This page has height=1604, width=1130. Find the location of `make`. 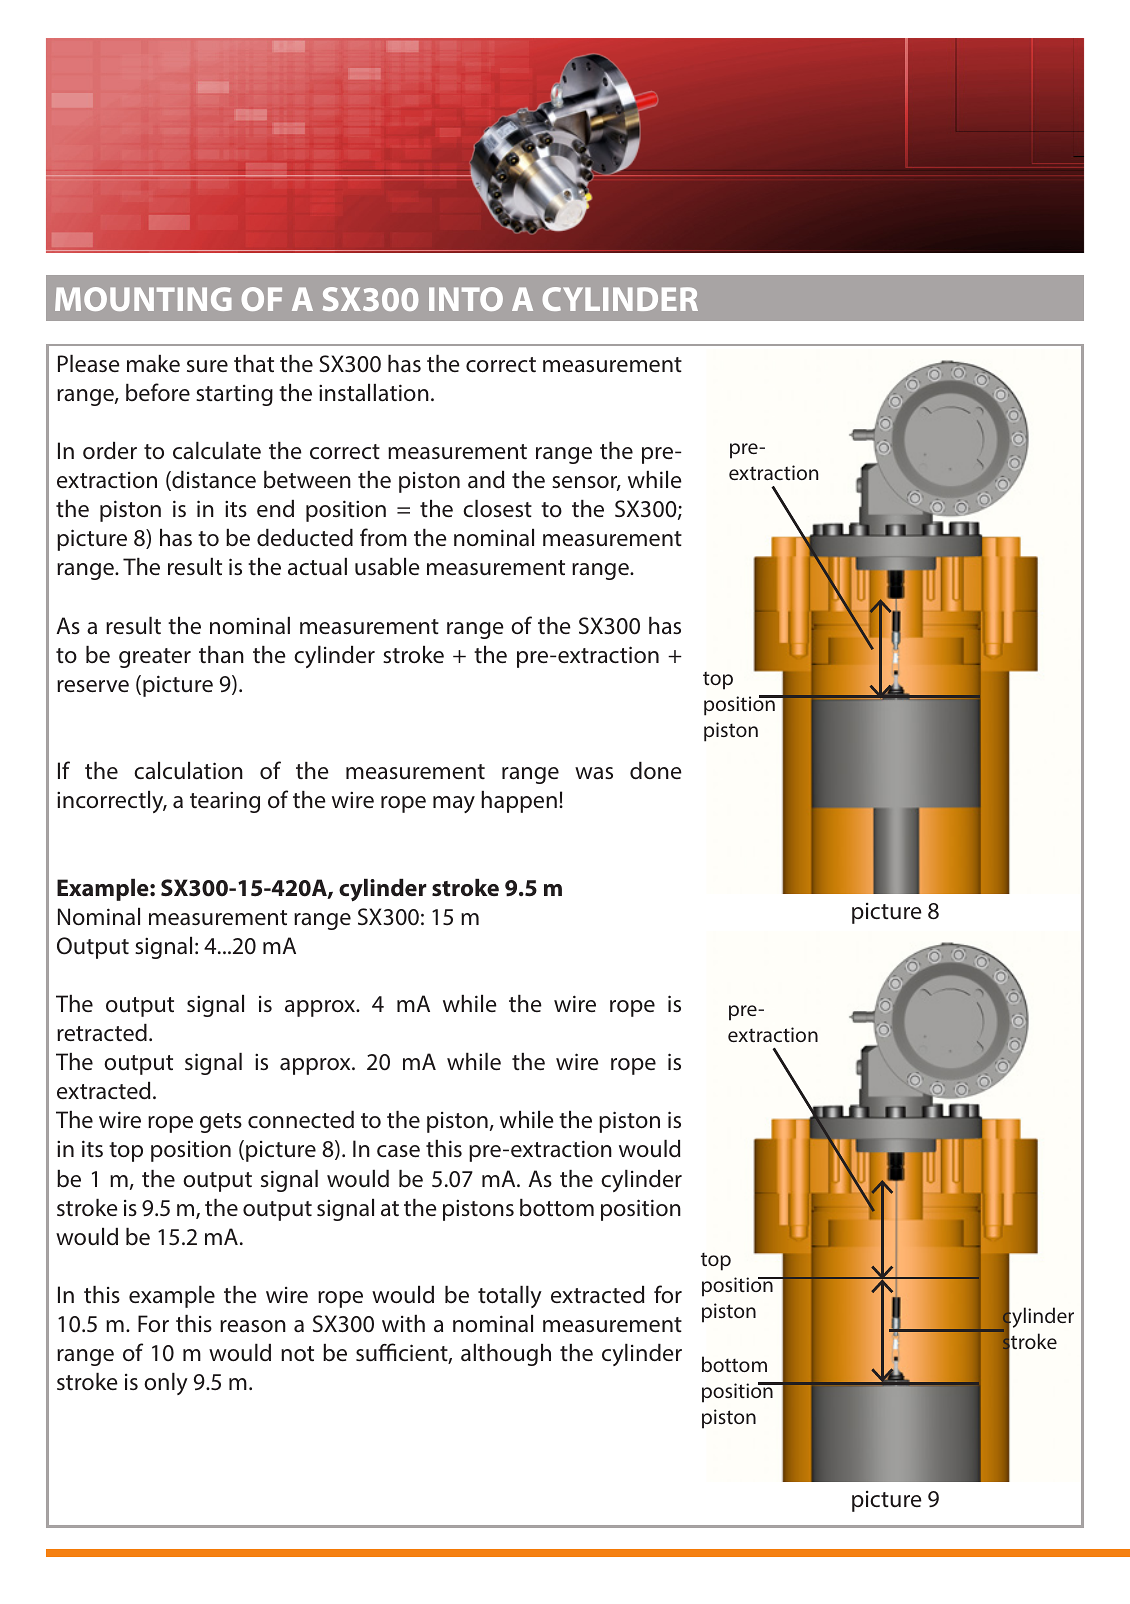

make is located at coordinates (153, 363).
